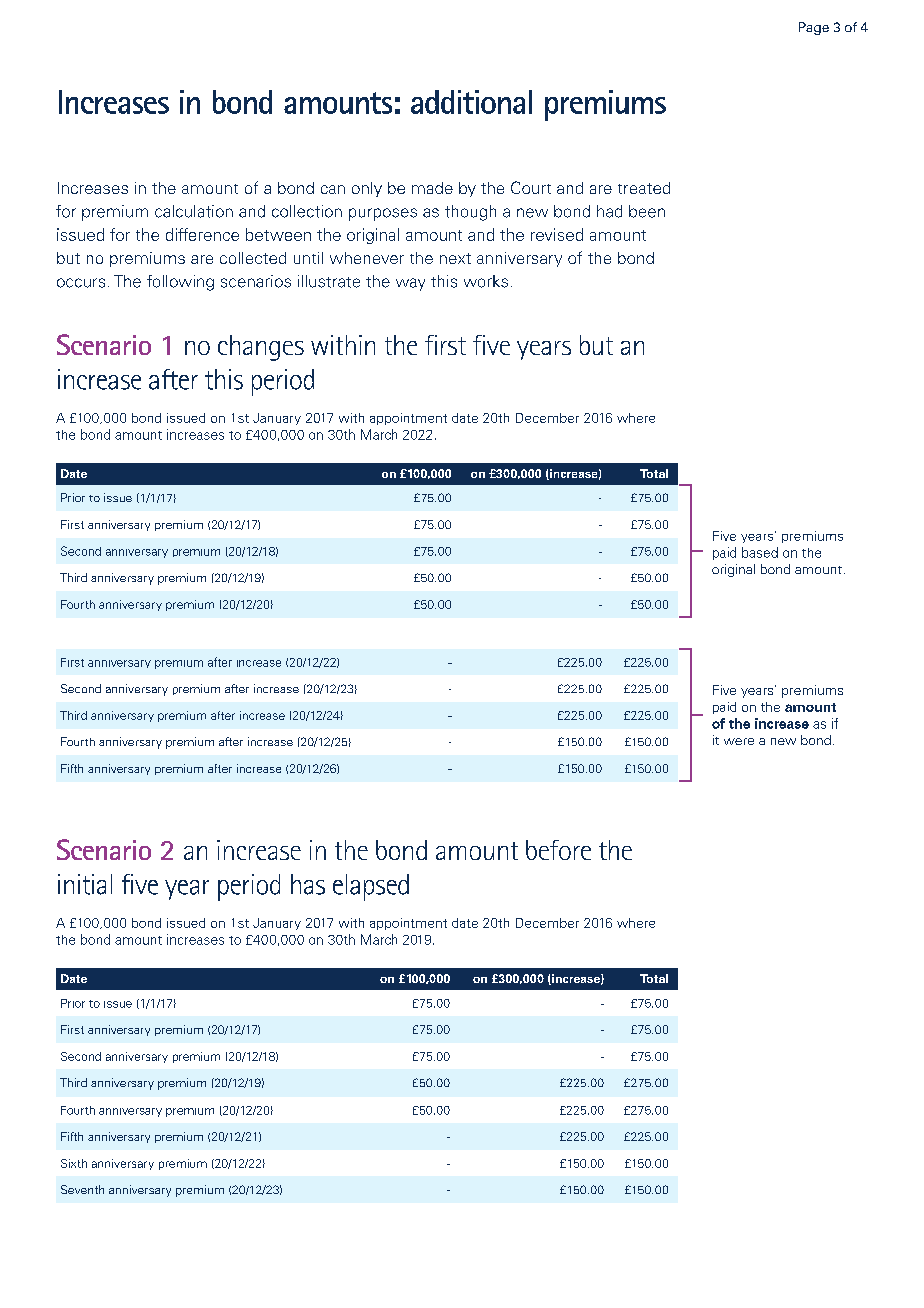 This image has height=1308, width=924. What do you see at coordinates (261, 348) in the image?
I see `changes` at bounding box center [261, 348].
